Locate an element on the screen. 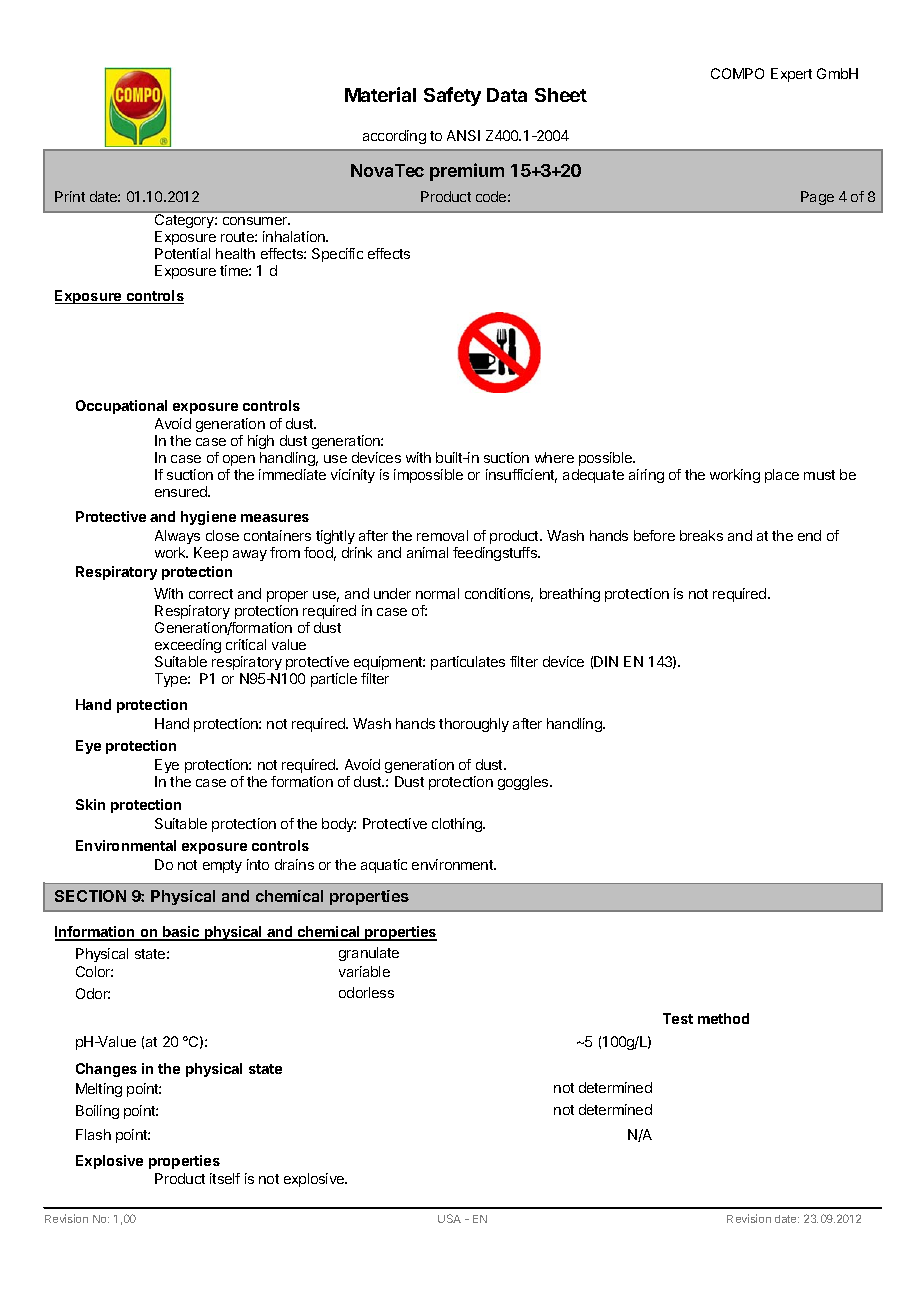 Image resolution: width=924 pixels, height=1308 pixels. particulates is located at coordinates (468, 663).
